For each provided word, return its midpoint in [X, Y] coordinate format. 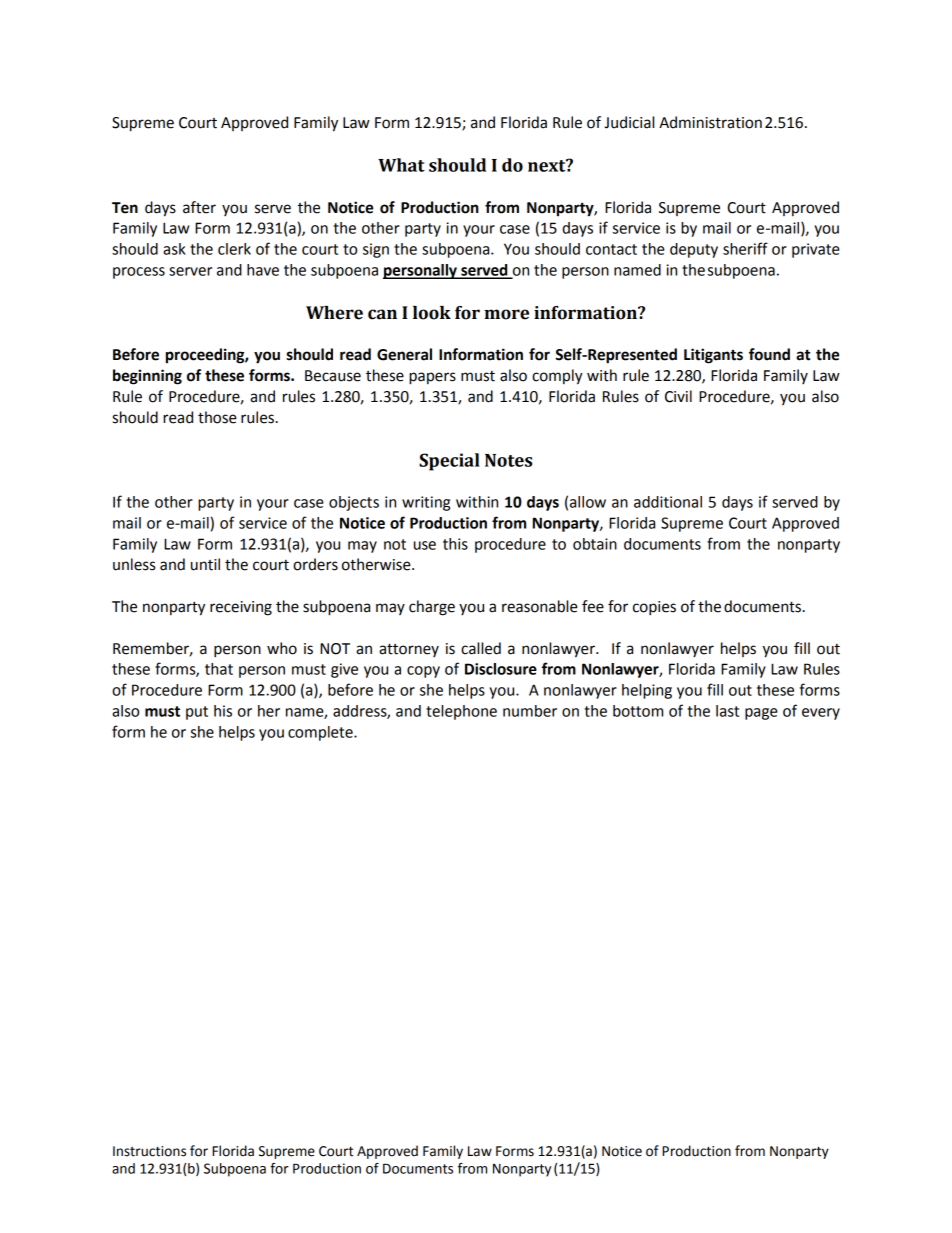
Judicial [629, 122]
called [481, 648]
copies [654, 608]
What [401, 165]
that [219, 669]
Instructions [149, 1151]
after [199, 207]
